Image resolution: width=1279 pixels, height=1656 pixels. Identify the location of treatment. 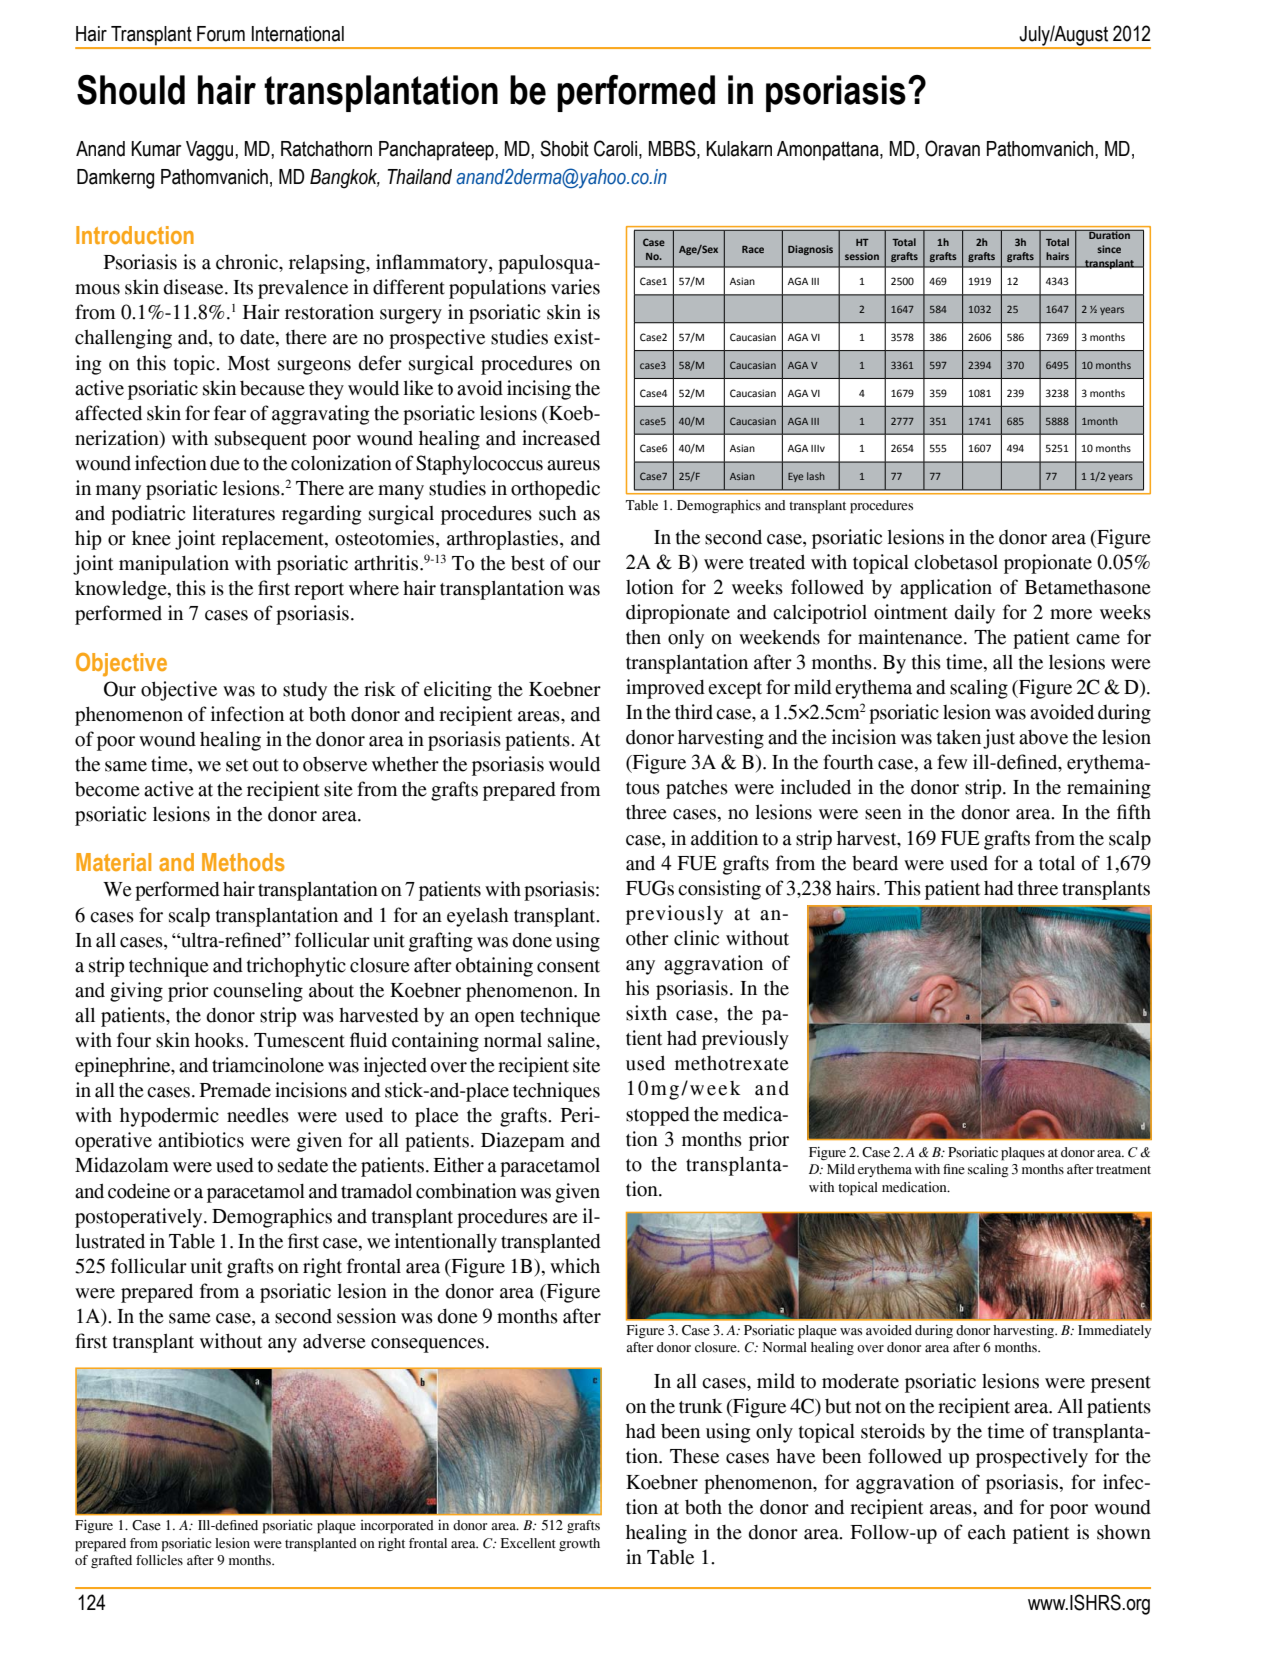
(1123, 1170).
